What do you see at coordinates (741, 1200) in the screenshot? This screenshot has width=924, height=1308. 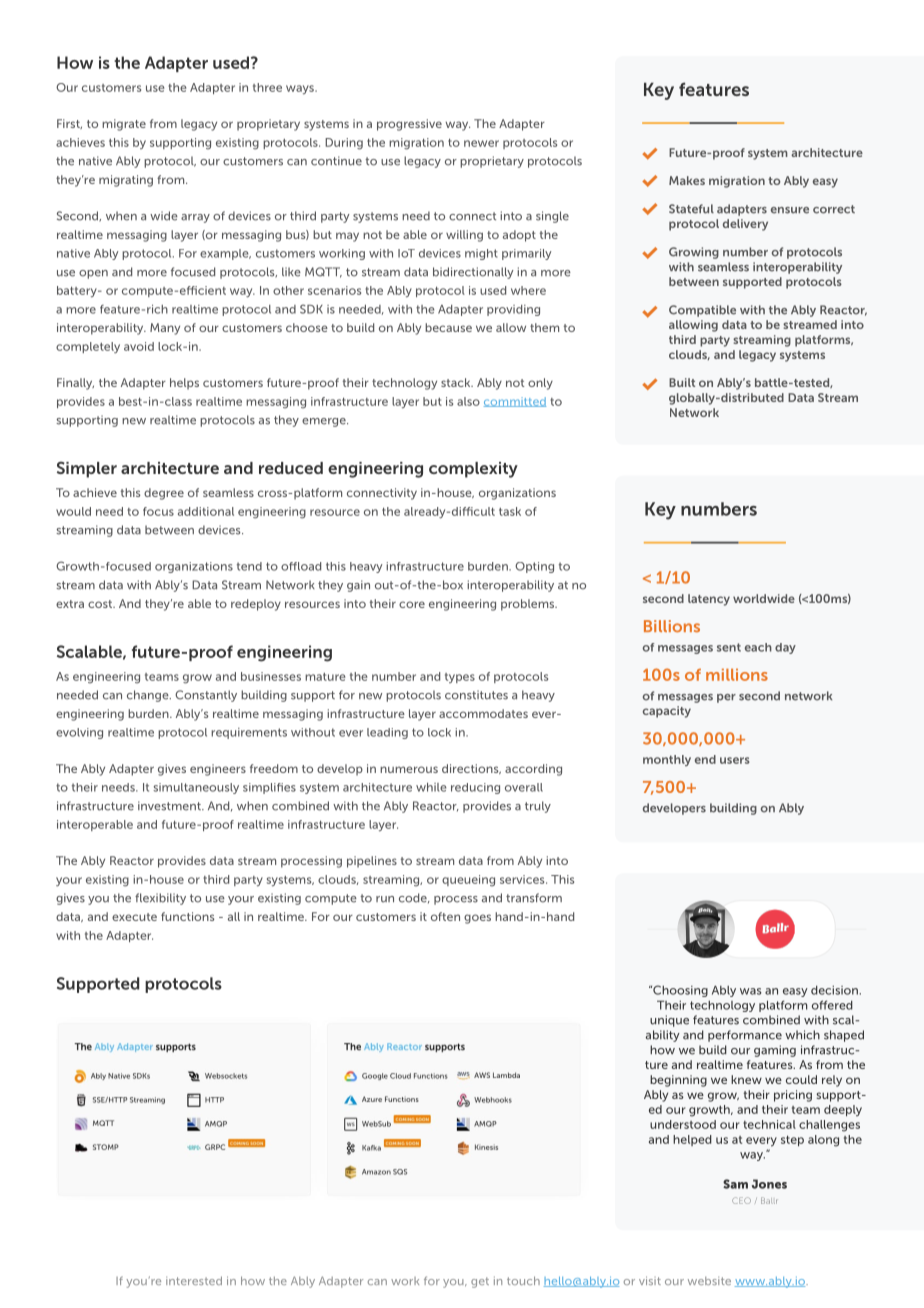 I see `CEO` at bounding box center [741, 1200].
